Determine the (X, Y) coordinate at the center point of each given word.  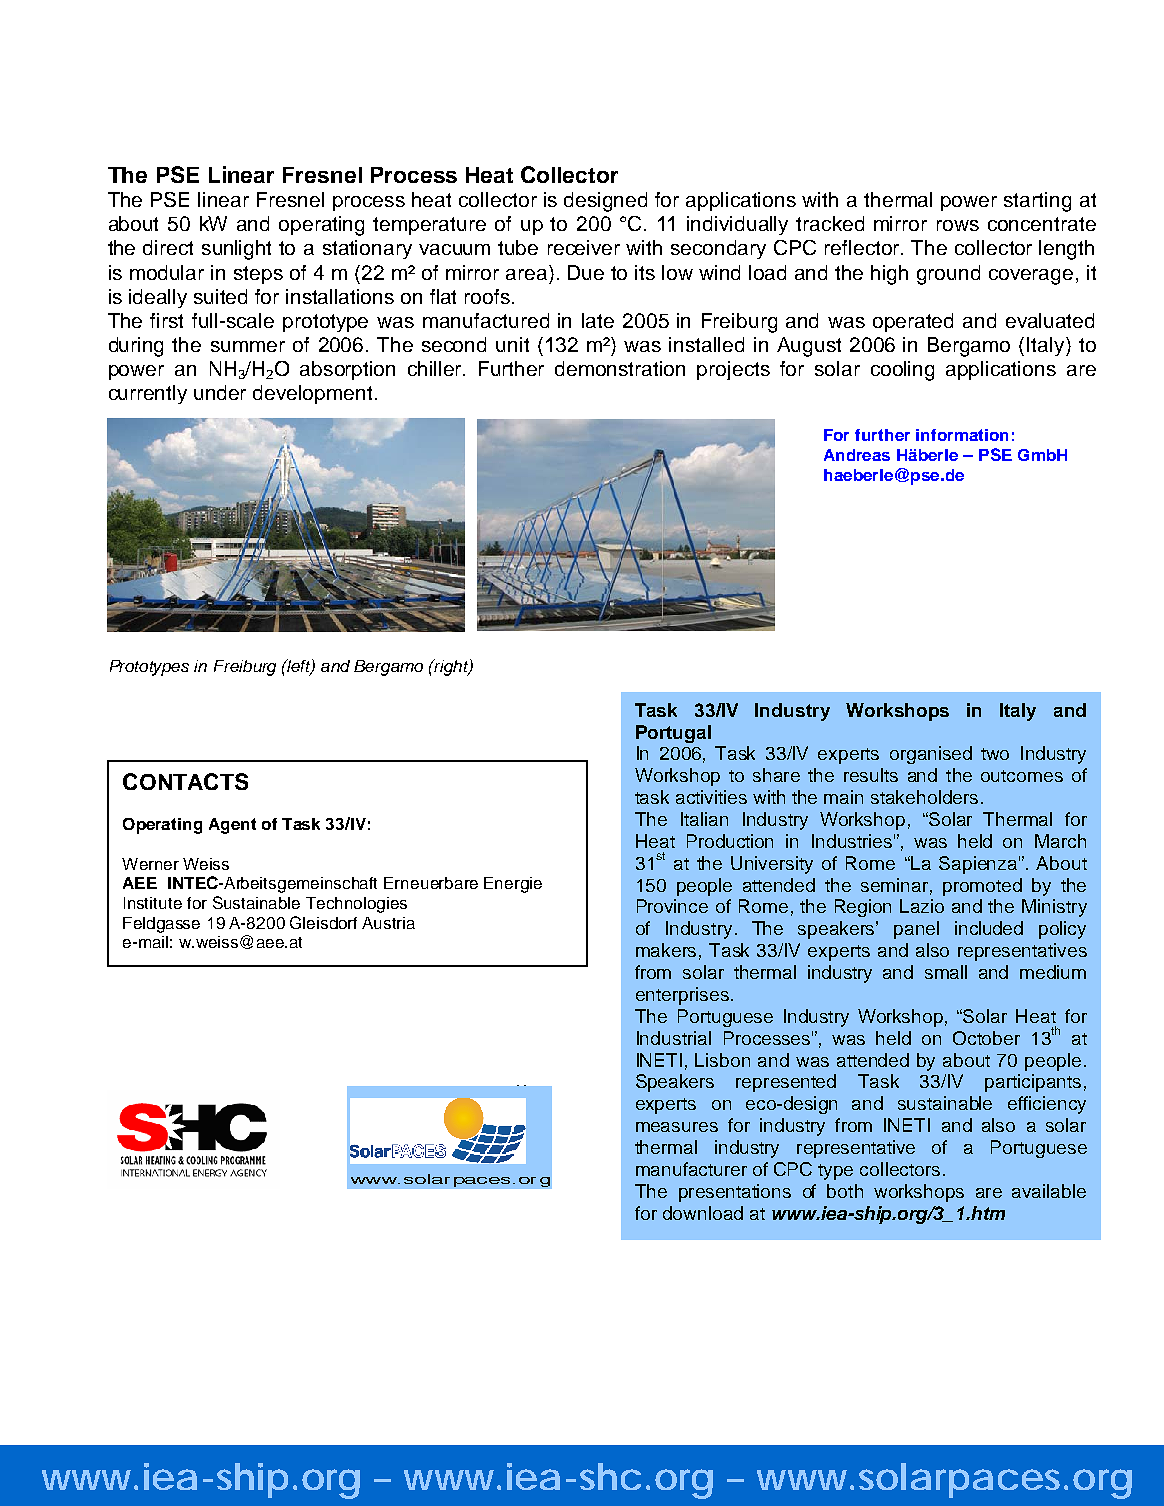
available (1049, 1191)
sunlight (236, 250)
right (451, 667)
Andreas (857, 455)
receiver (584, 247)
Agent (232, 826)
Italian (704, 819)
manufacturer (691, 1169)
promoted (982, 887)
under (220, 392)
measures (677, 1127)
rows (958, 225)
